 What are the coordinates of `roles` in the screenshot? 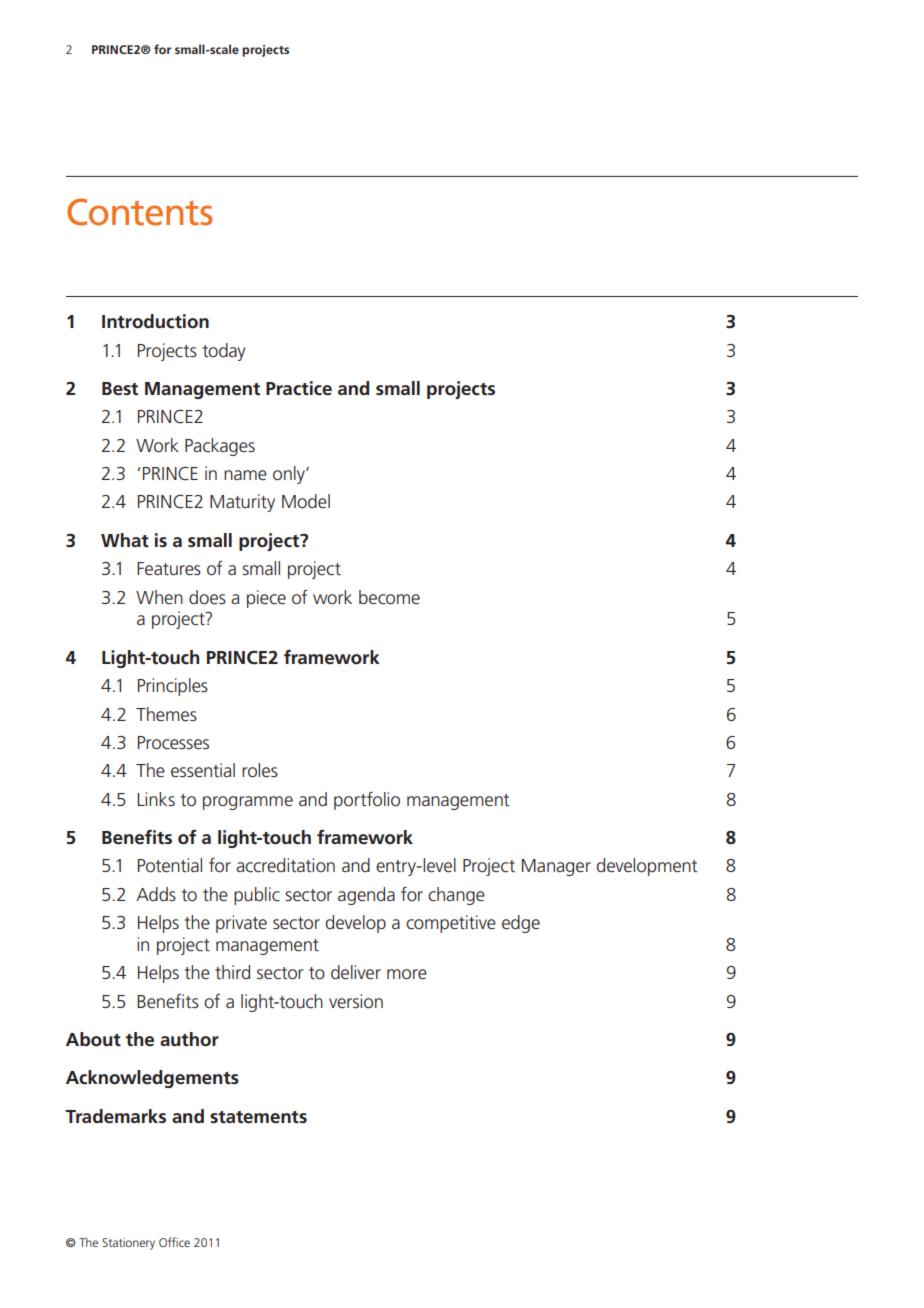 It's located at (260, 770).
